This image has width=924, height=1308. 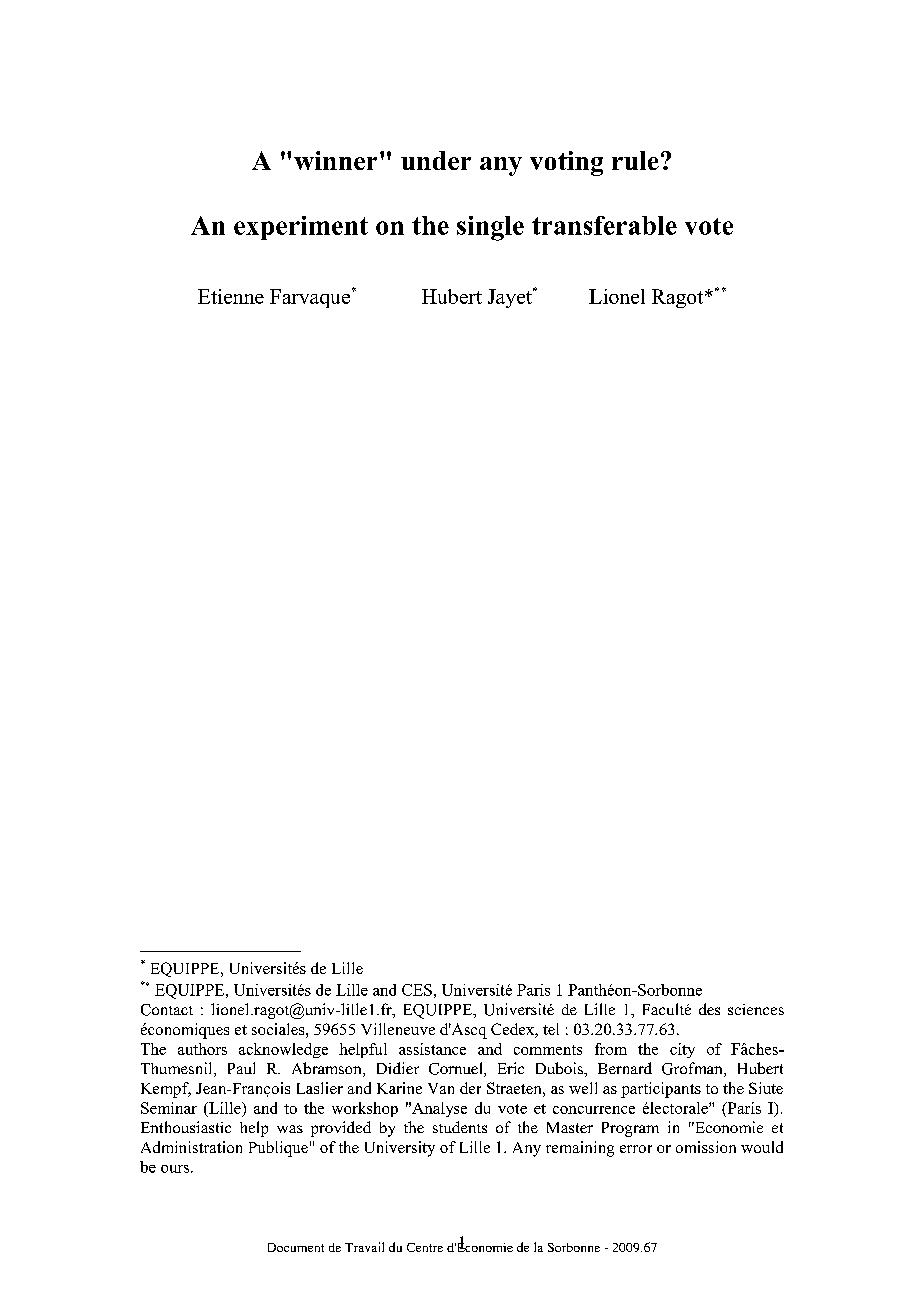 What do you see at coordinates (425, 1247) in the image?
I see `Centre` at bounding box center [425, 1247].
